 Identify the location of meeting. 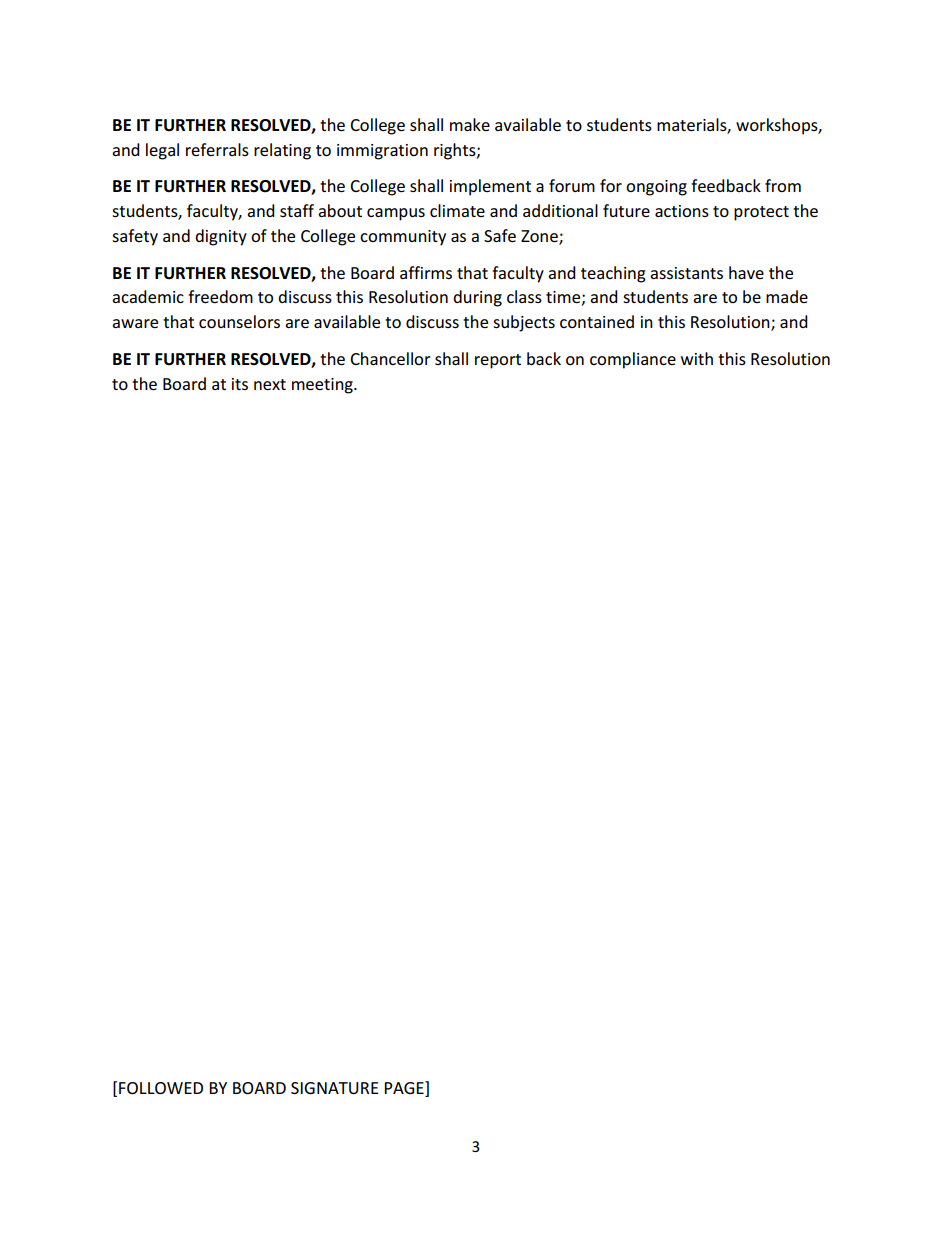
(323, 386).
